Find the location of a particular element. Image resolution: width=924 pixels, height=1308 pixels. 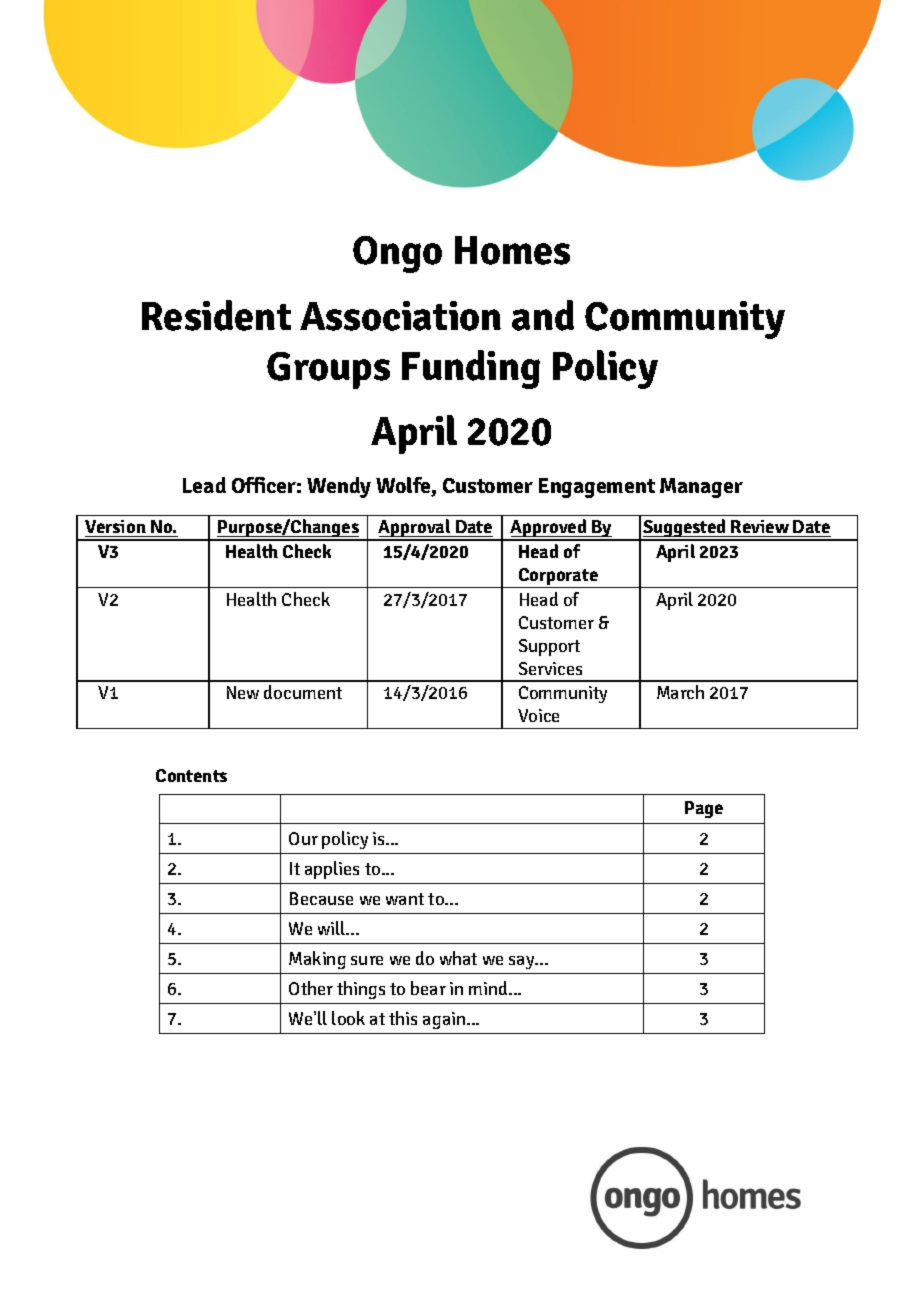

Voice is located at coordinates (538, 715).
